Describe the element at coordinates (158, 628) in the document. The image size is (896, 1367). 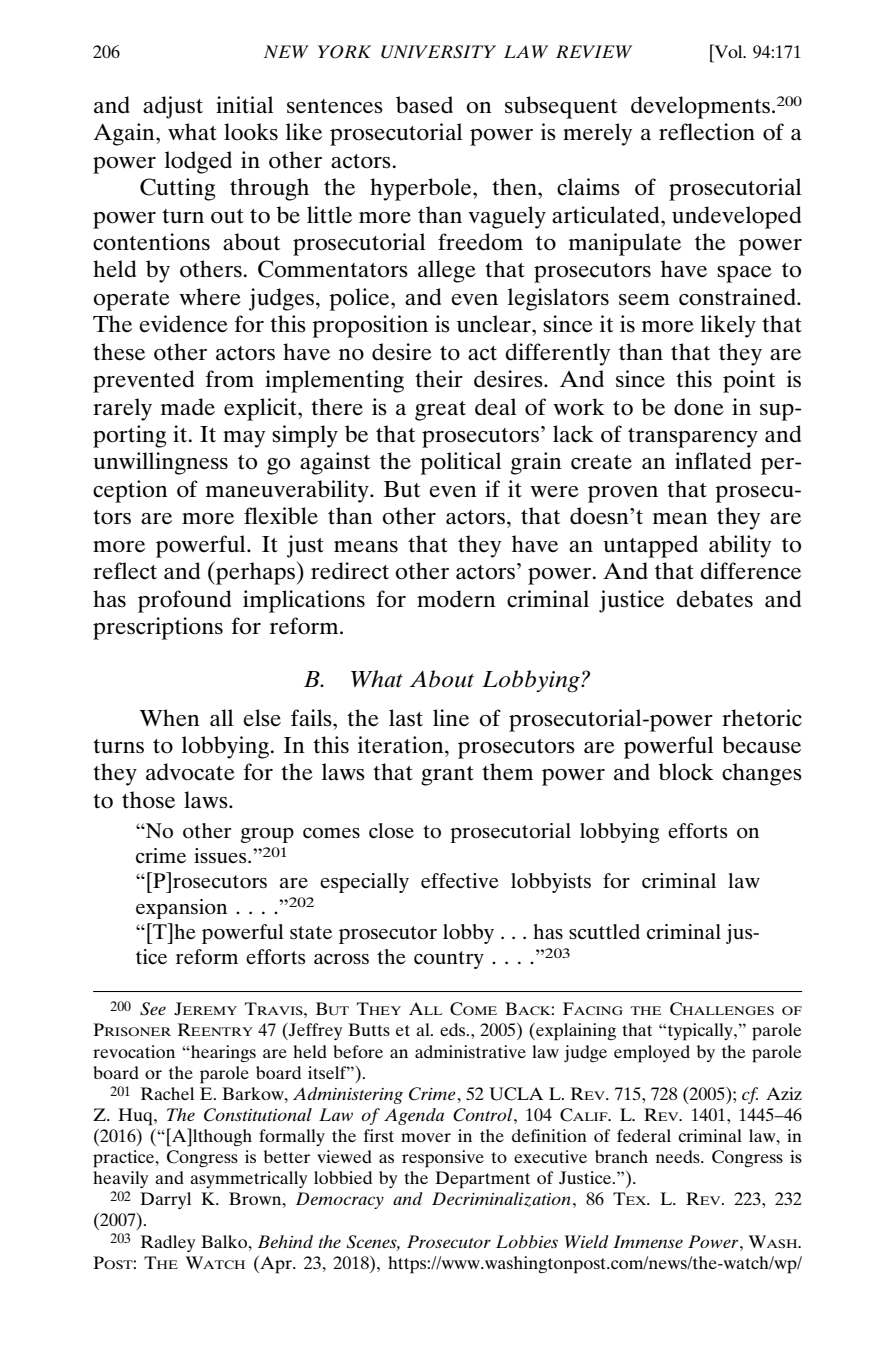
I see `prescriptions` at that location.
